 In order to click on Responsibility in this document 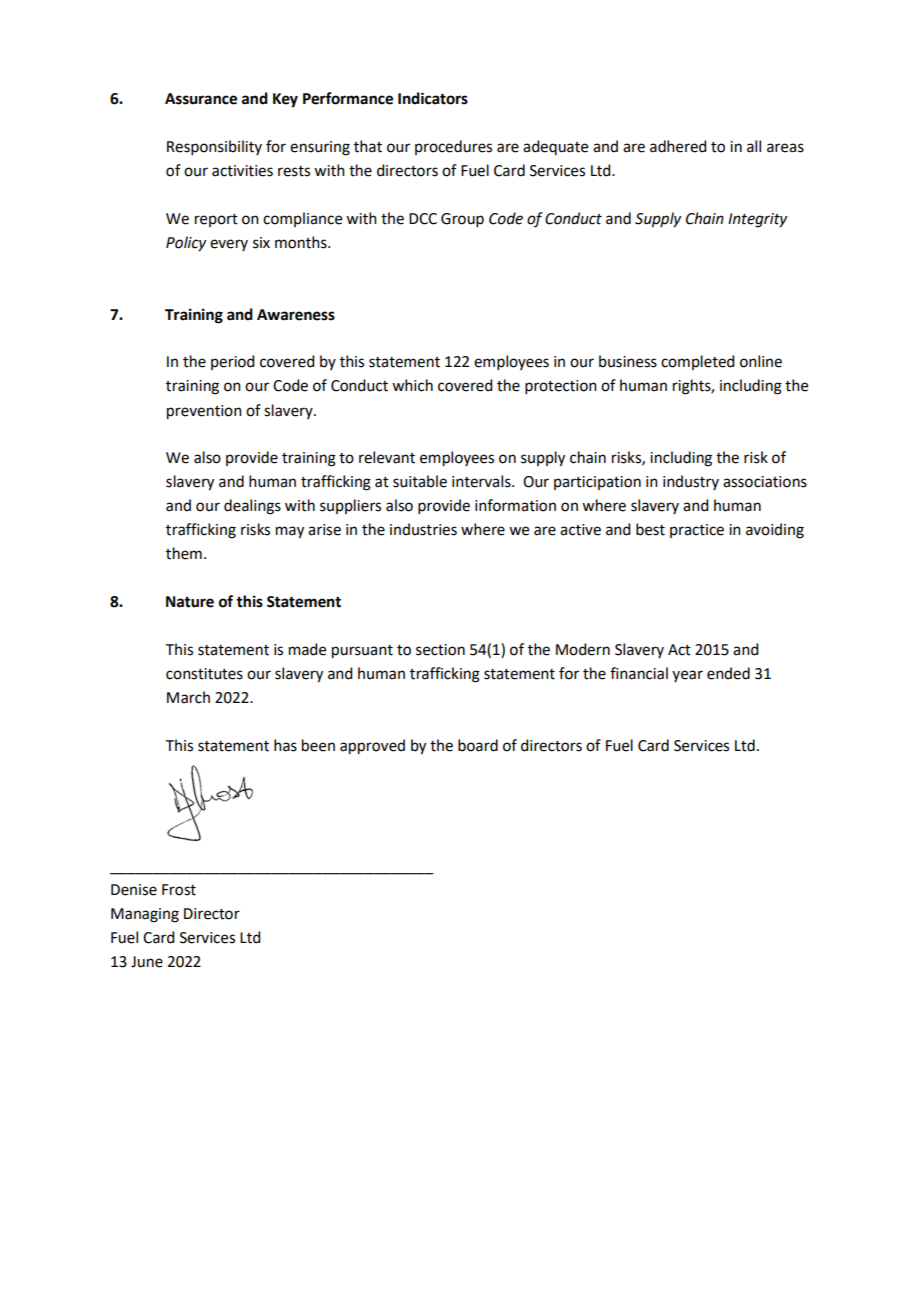, I will do `click(214, 147)`.
